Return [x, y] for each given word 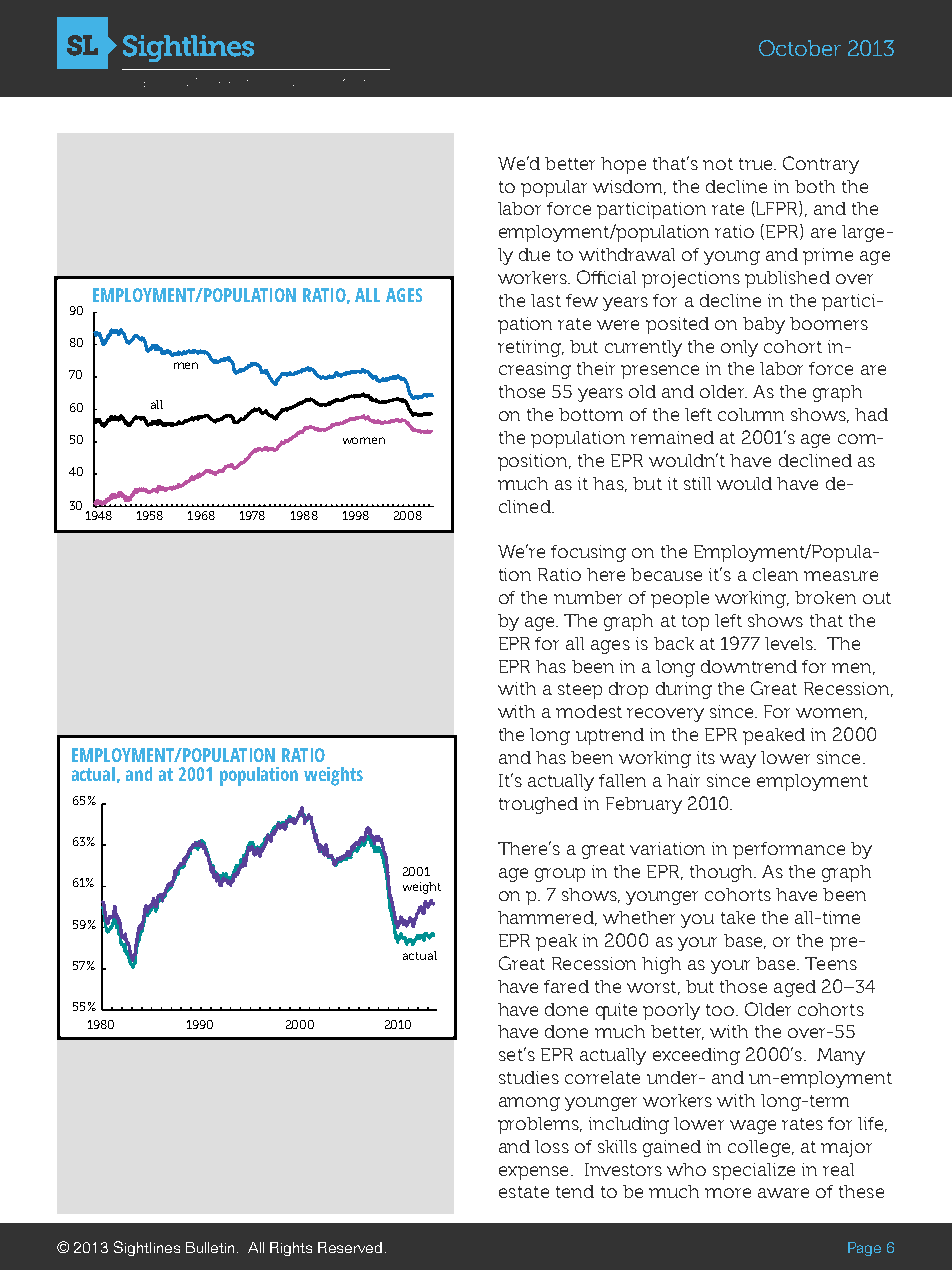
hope [623, 165]
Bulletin [210, 1247]
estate [524, 1192]
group [560, 875]
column [751, 414]
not [718, 164]
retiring [530, 348]
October [800, 48]
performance [789, 850]
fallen [622, 780]
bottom [591, 414]
